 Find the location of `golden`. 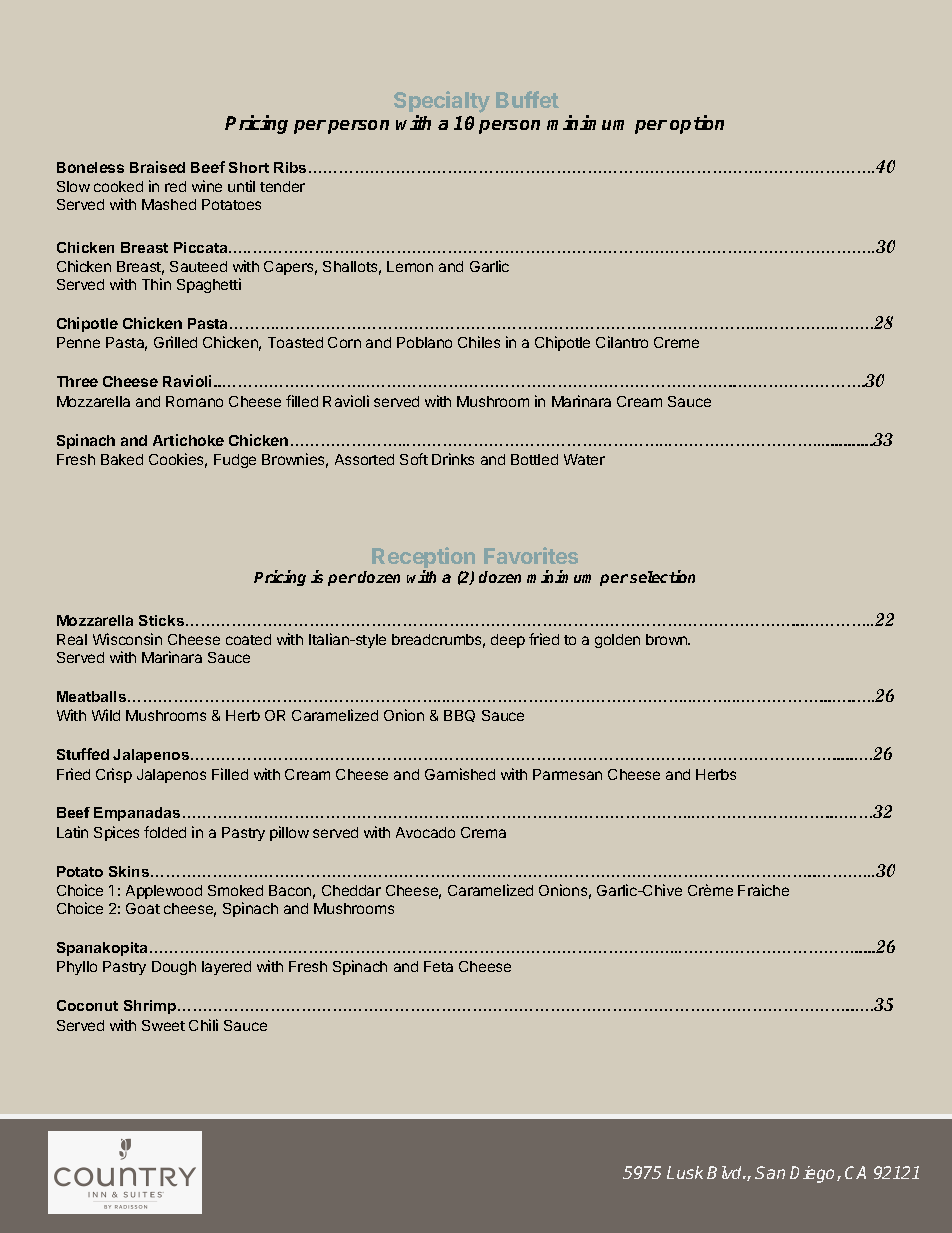

golden is located at coordinates (617, 641).
